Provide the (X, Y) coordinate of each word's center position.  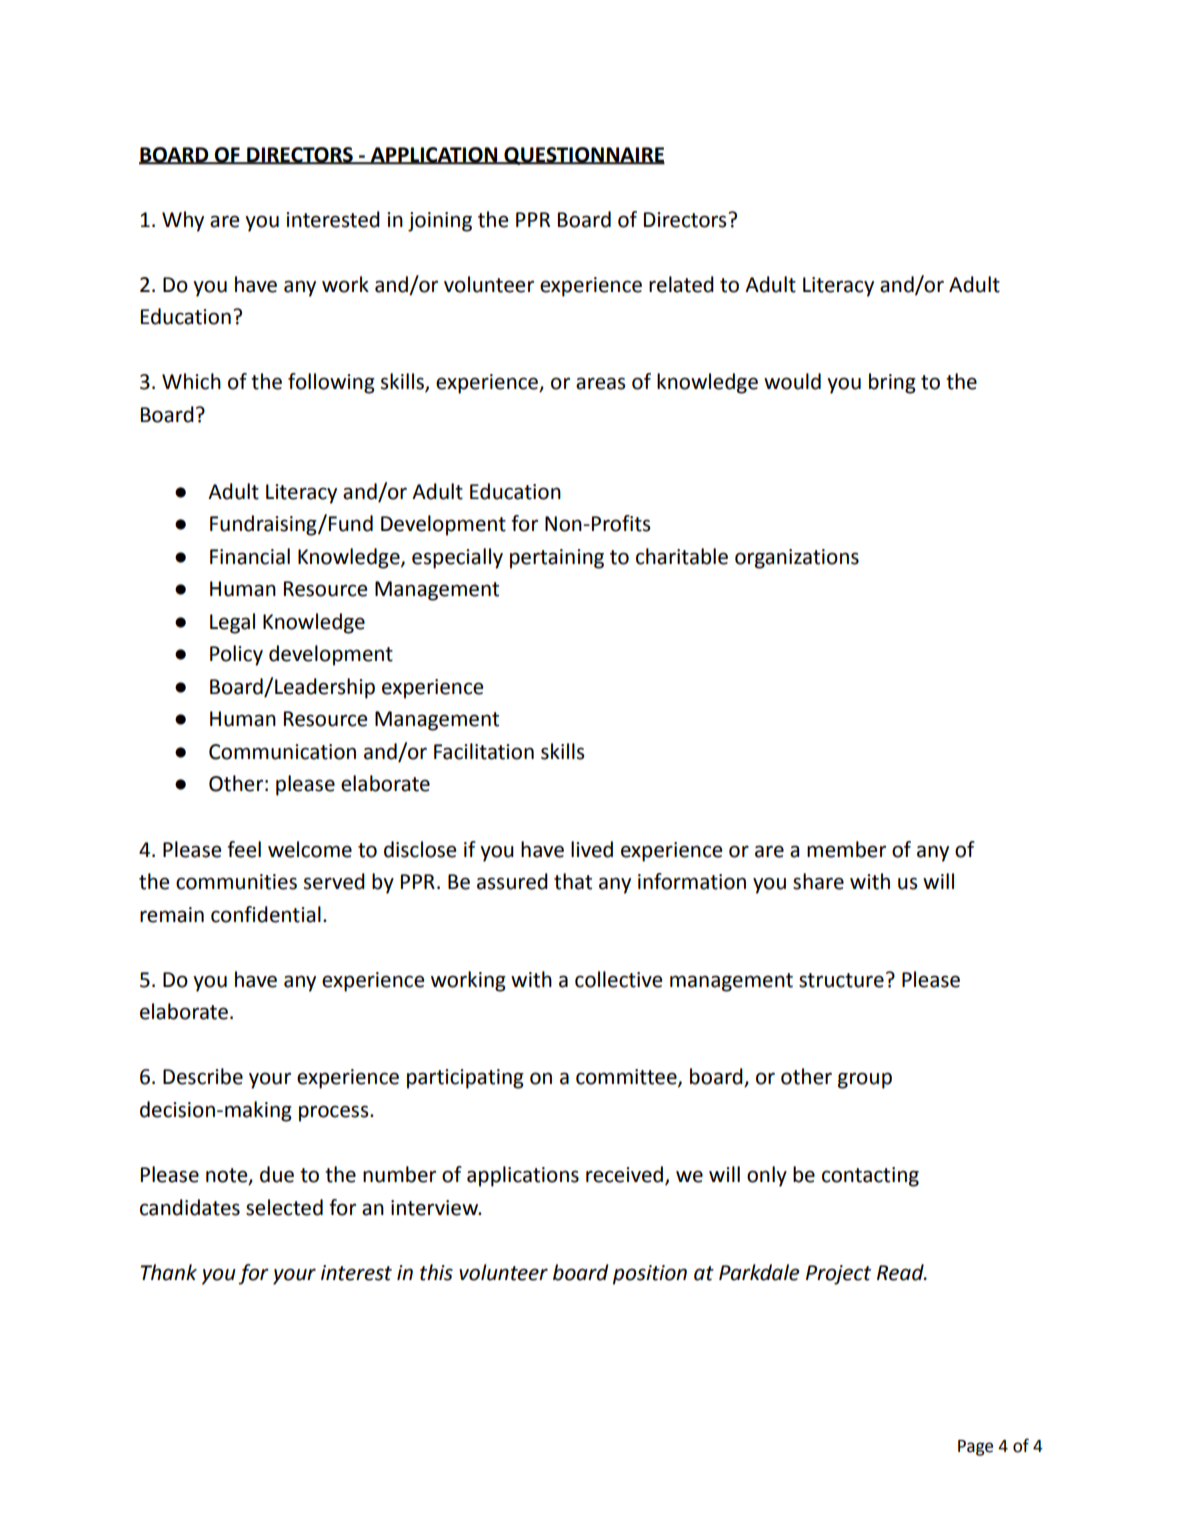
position (650, 1275)
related (681, 284)
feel (244, 849)
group (865, 1080)
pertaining (557, 559)
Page (975, 1448)
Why (183, 221)
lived (592, 849)
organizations (797, 559)
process (335, 1113)
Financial (250, 556)
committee (627, 1078)
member (846, 849)
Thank (168, 1272)
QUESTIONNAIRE (583, 156)
